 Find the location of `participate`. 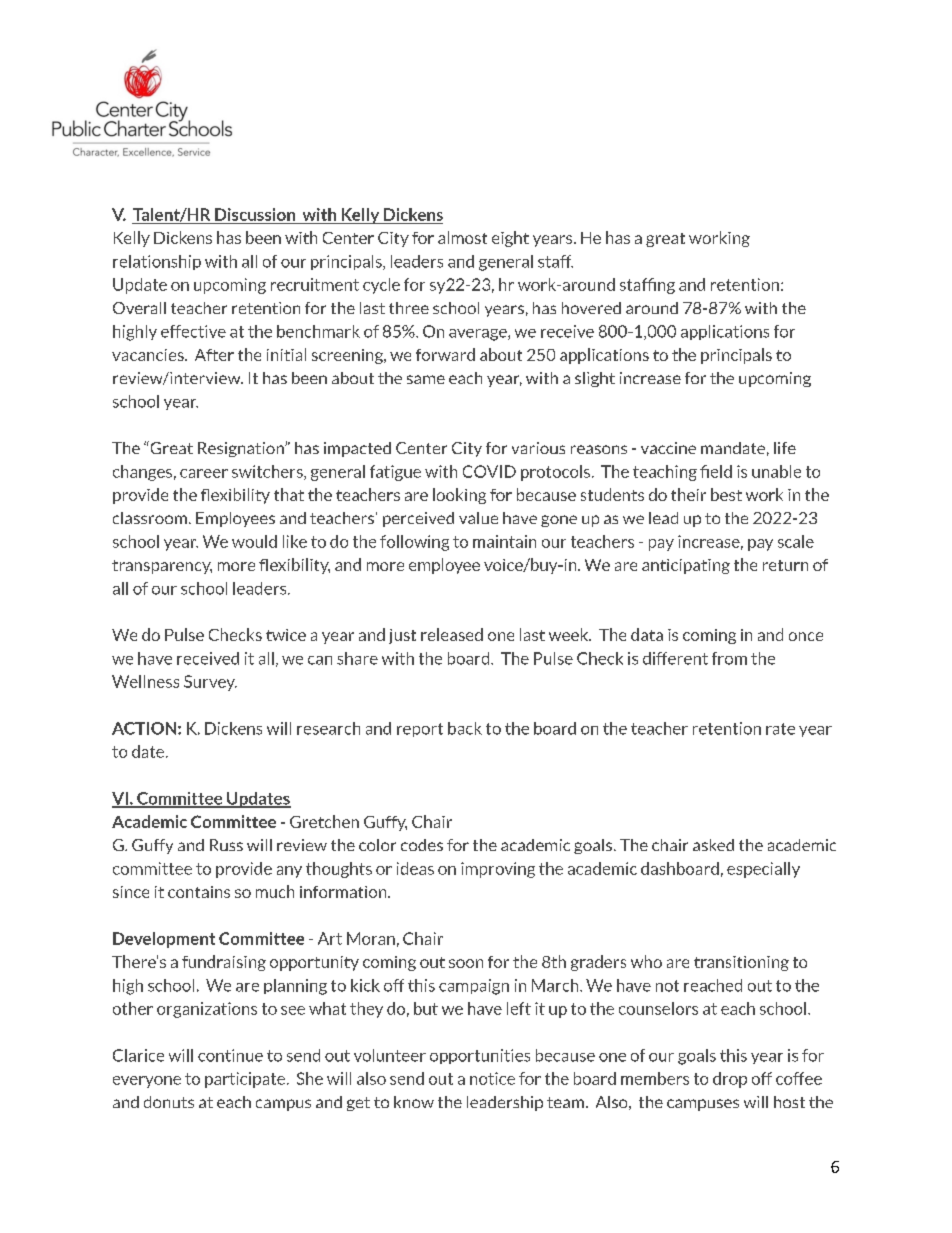

participate is located at coordinates (245, 1080).
